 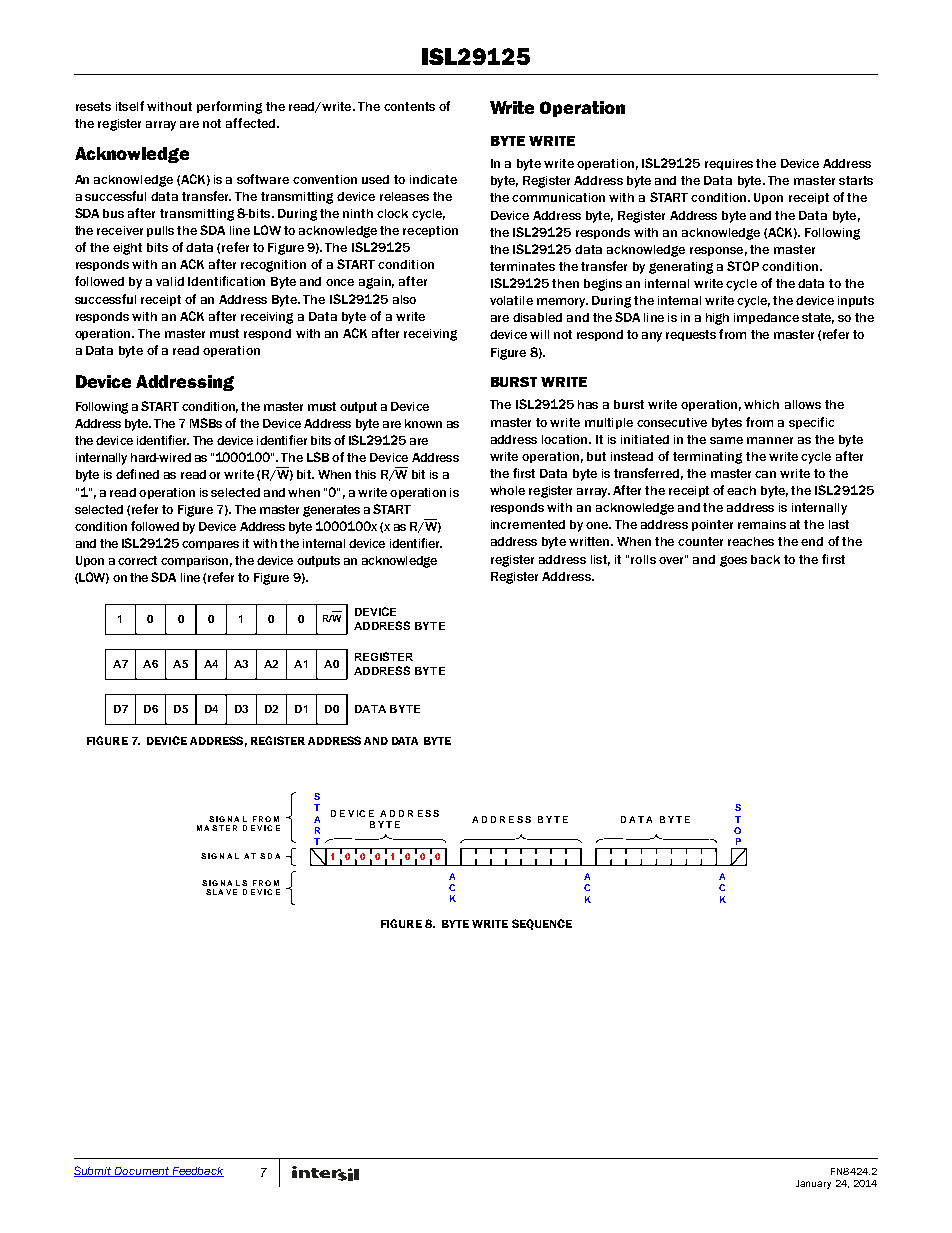 What do you see at coordinates (507, 490) in the image?
I see `whole` at bounding box center [507, 490].
